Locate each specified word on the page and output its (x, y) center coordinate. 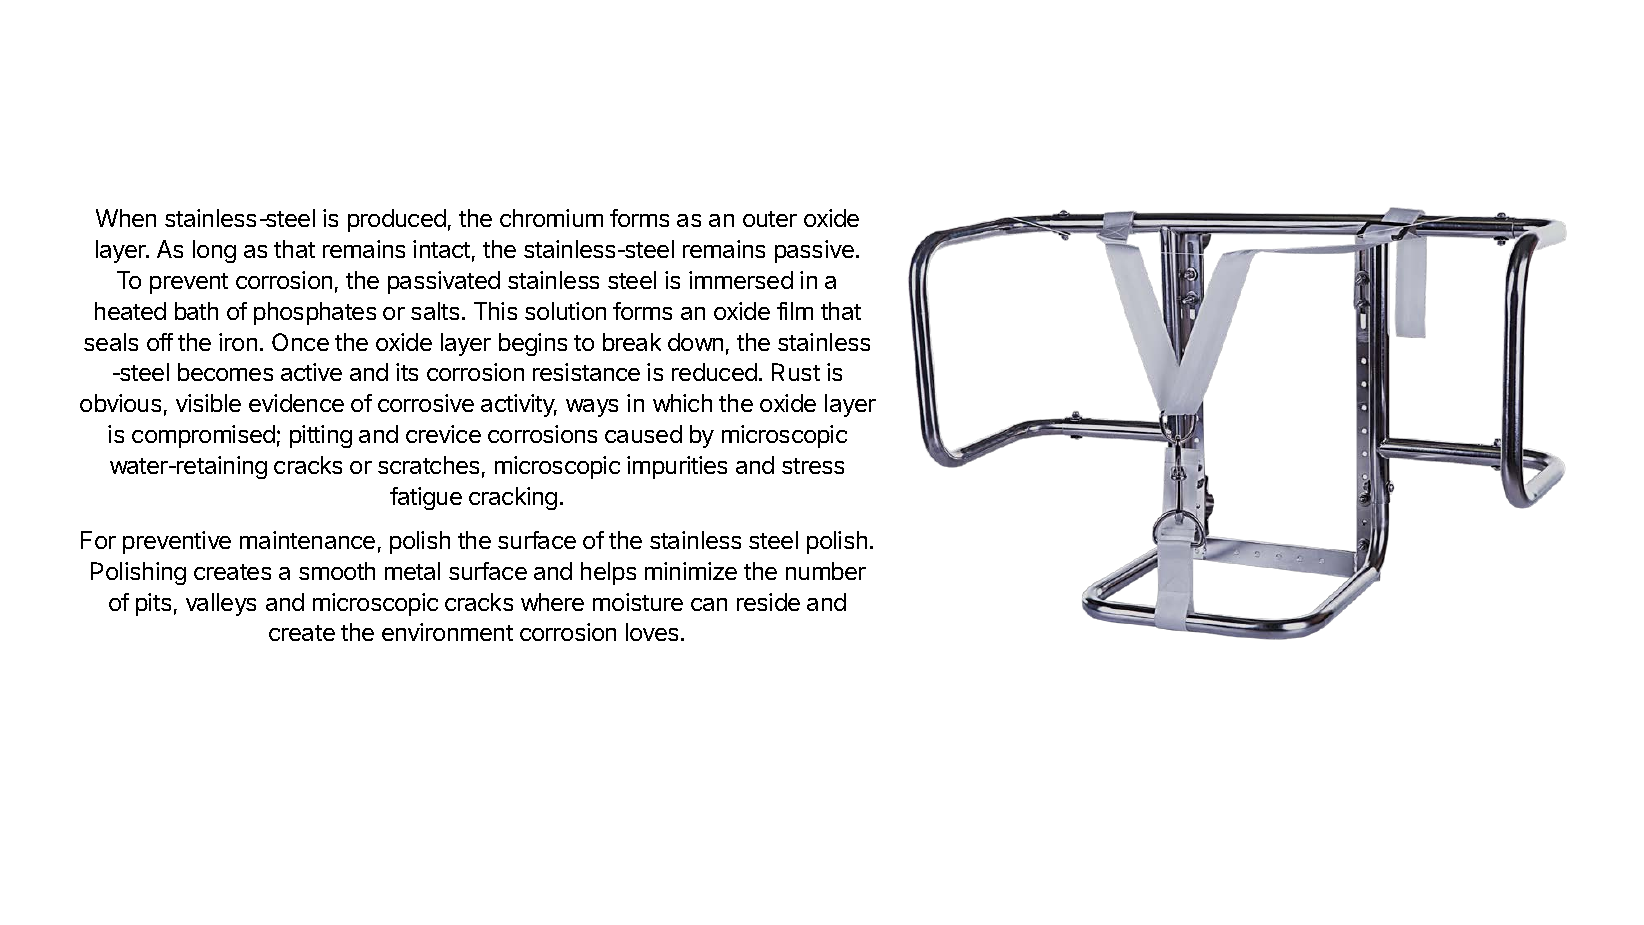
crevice (443, 434)
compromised (203, 436)
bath (196, 311)
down (695, 342)
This (495, 311)
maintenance (307, 540)
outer (770, 219)
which (682, 403)
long (214, 251)
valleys (221, 604)
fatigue (426, 498)
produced (397, 220)
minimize (691, 571)
